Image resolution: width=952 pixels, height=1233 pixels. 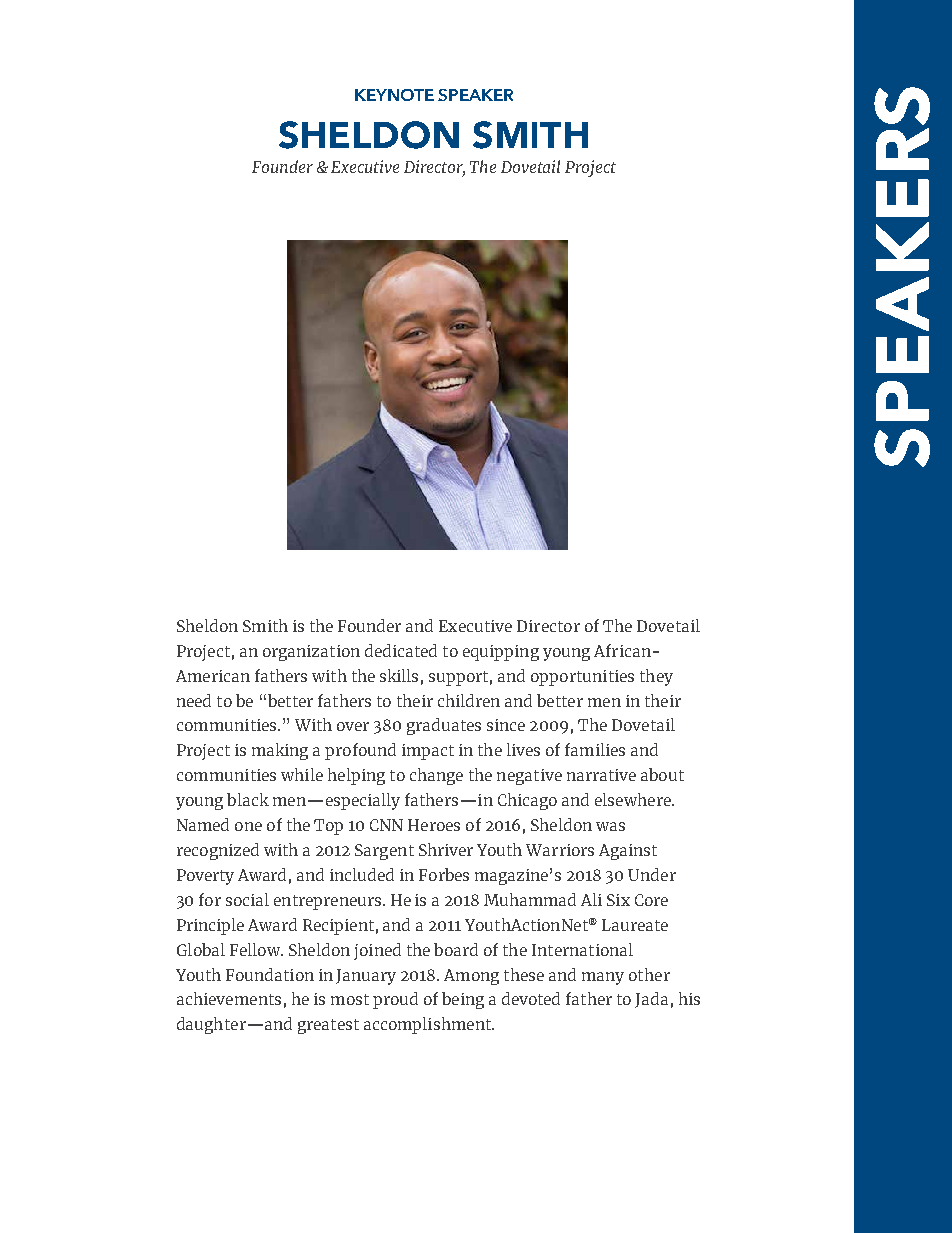 I want to click on equipping, so click(x=501, y=653).
